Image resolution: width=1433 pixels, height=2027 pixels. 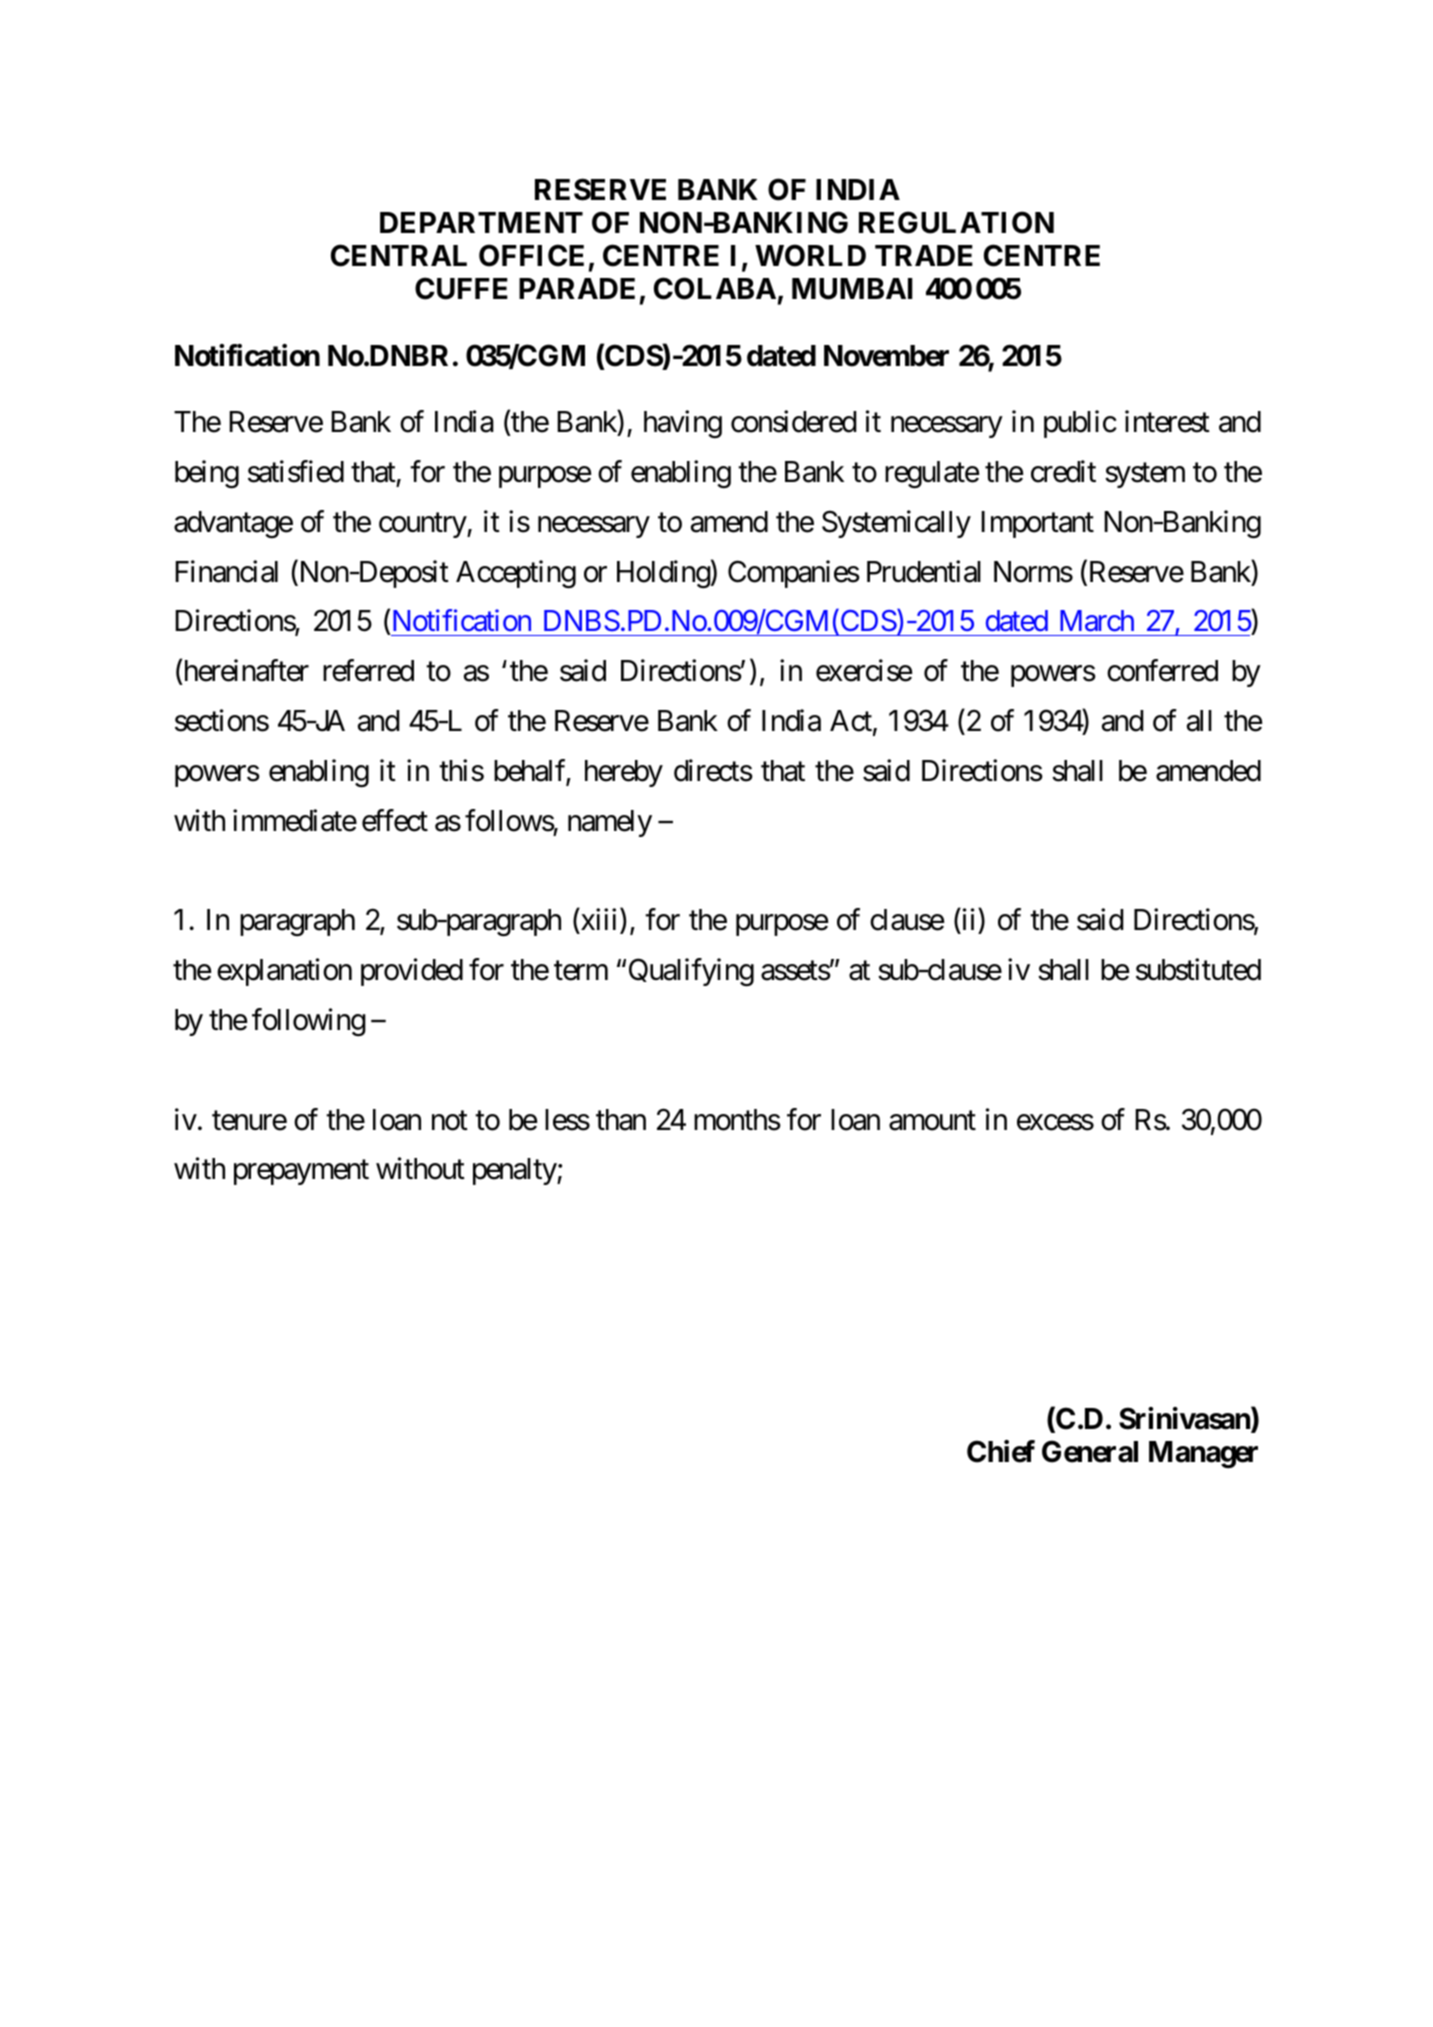 I want to click on credit, so click(x=1063, y=471).
